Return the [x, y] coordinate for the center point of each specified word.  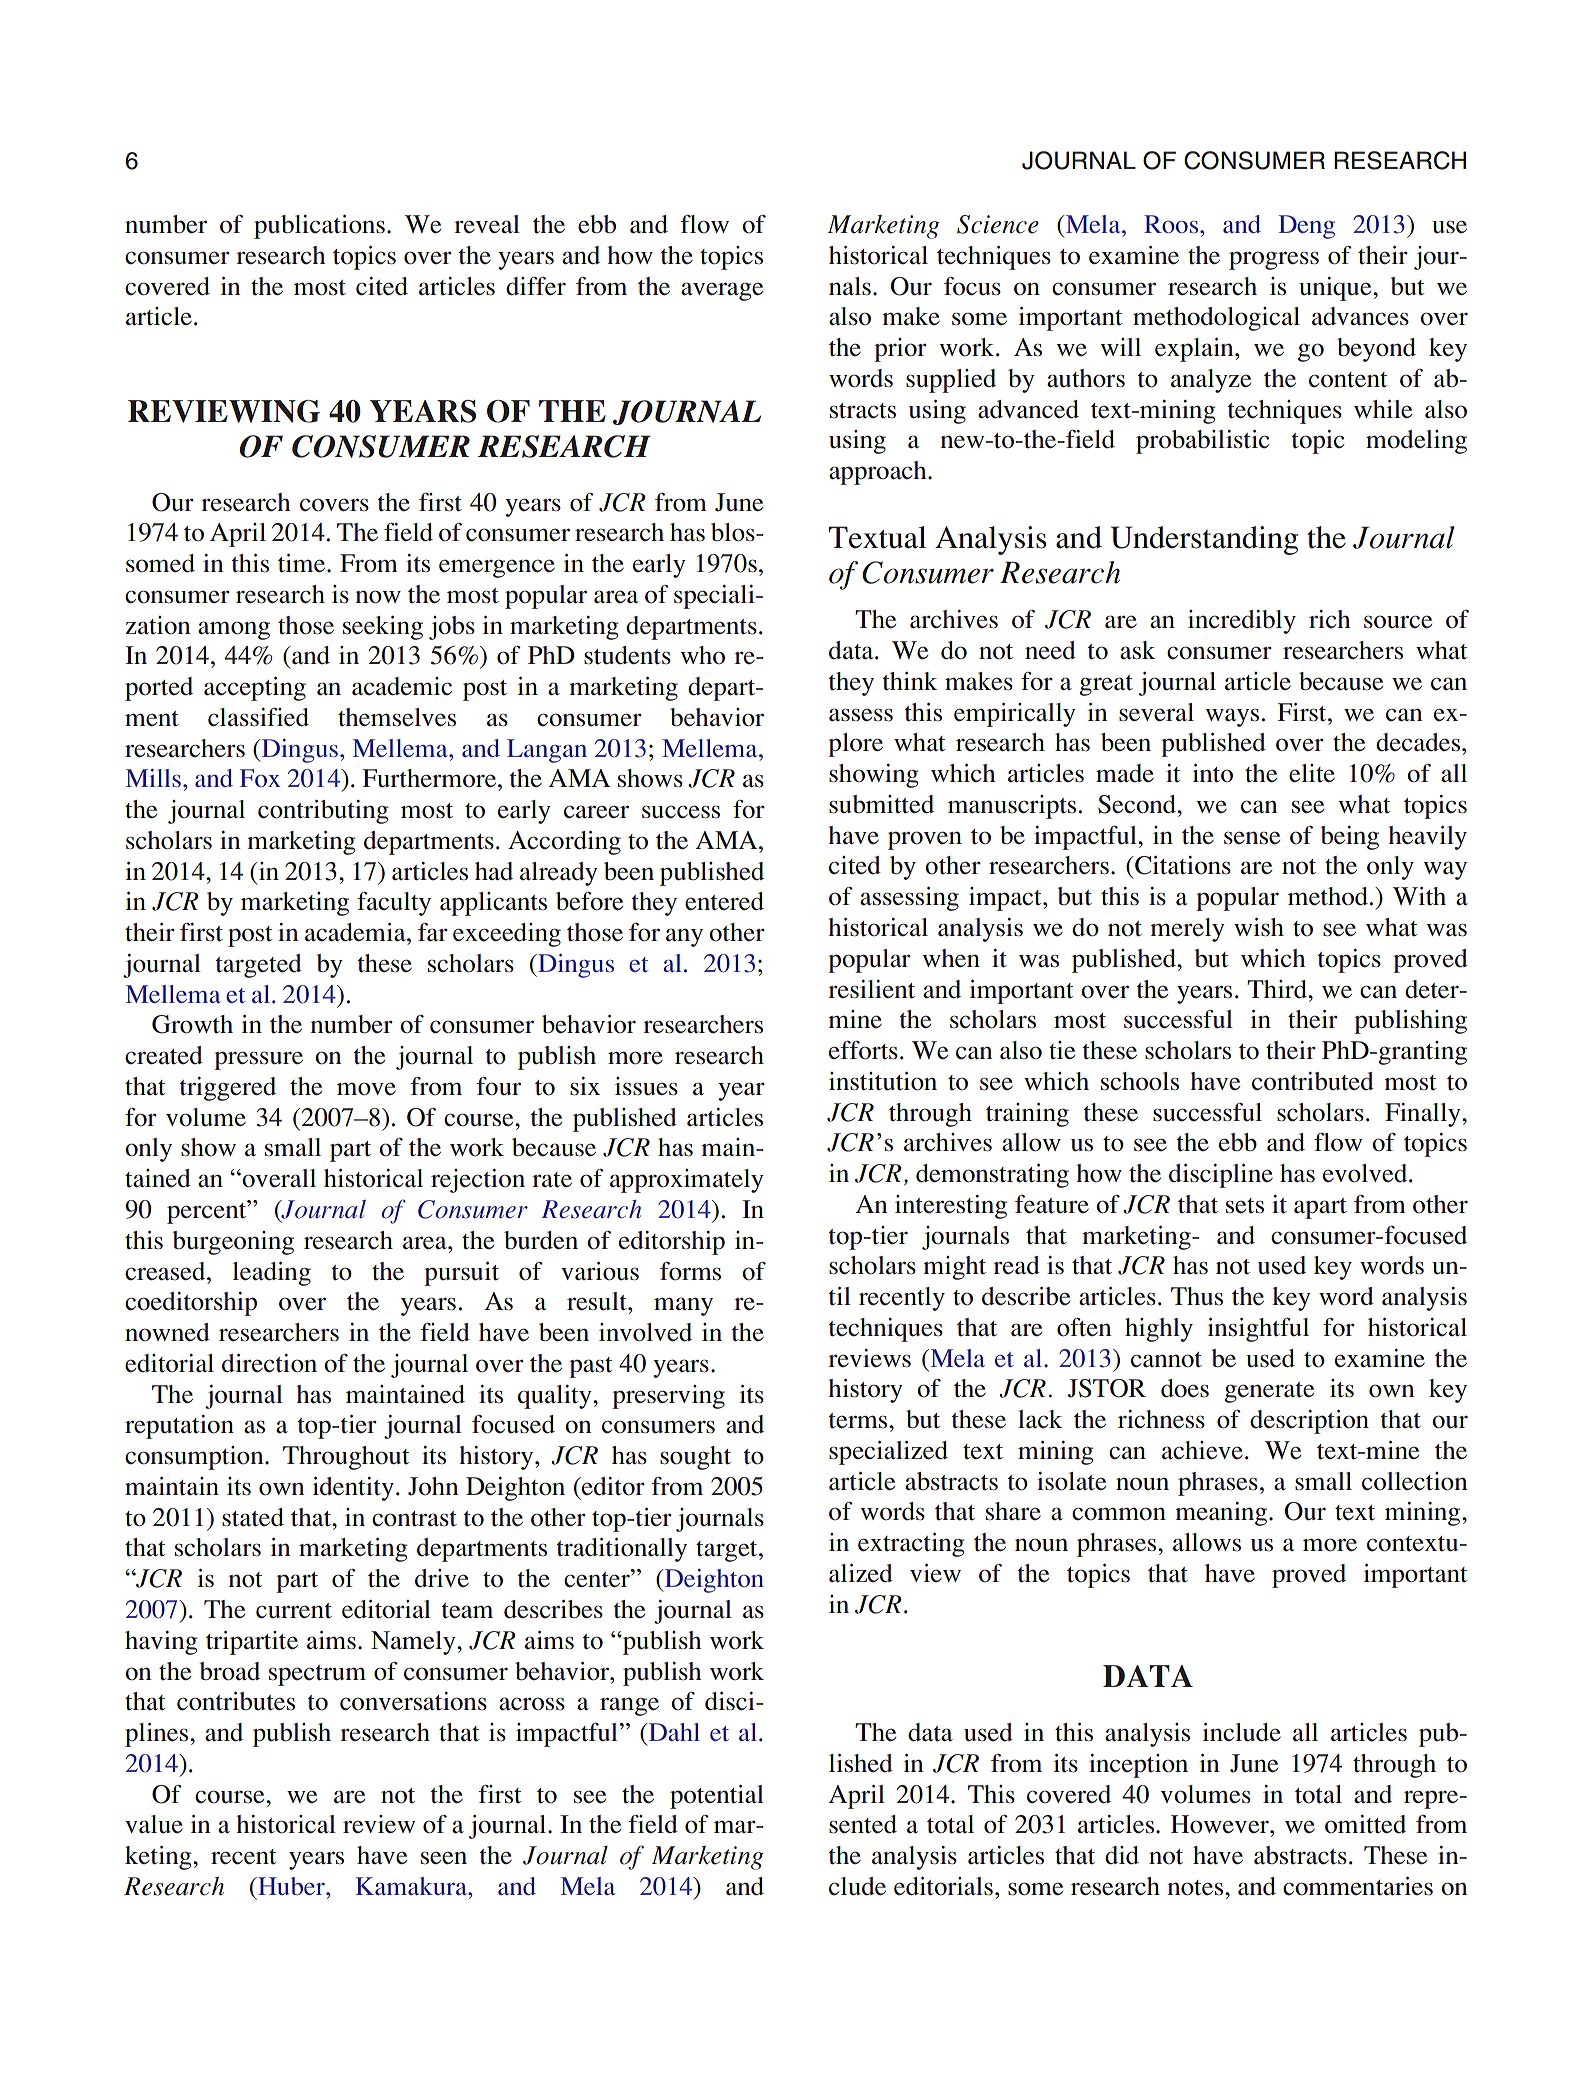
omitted [1365, 1824]
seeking [383, 628]
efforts [863, 1050]
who [702, 655]
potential [717, 1797]
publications [319, 227]
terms [859, 1420]
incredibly [1242, 622]
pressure [258, 1060]
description [1309, 1422]
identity [353, 1489]
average [722, 291]
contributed [1313, 1081]
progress [1274, 260]
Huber [291, 1886]
